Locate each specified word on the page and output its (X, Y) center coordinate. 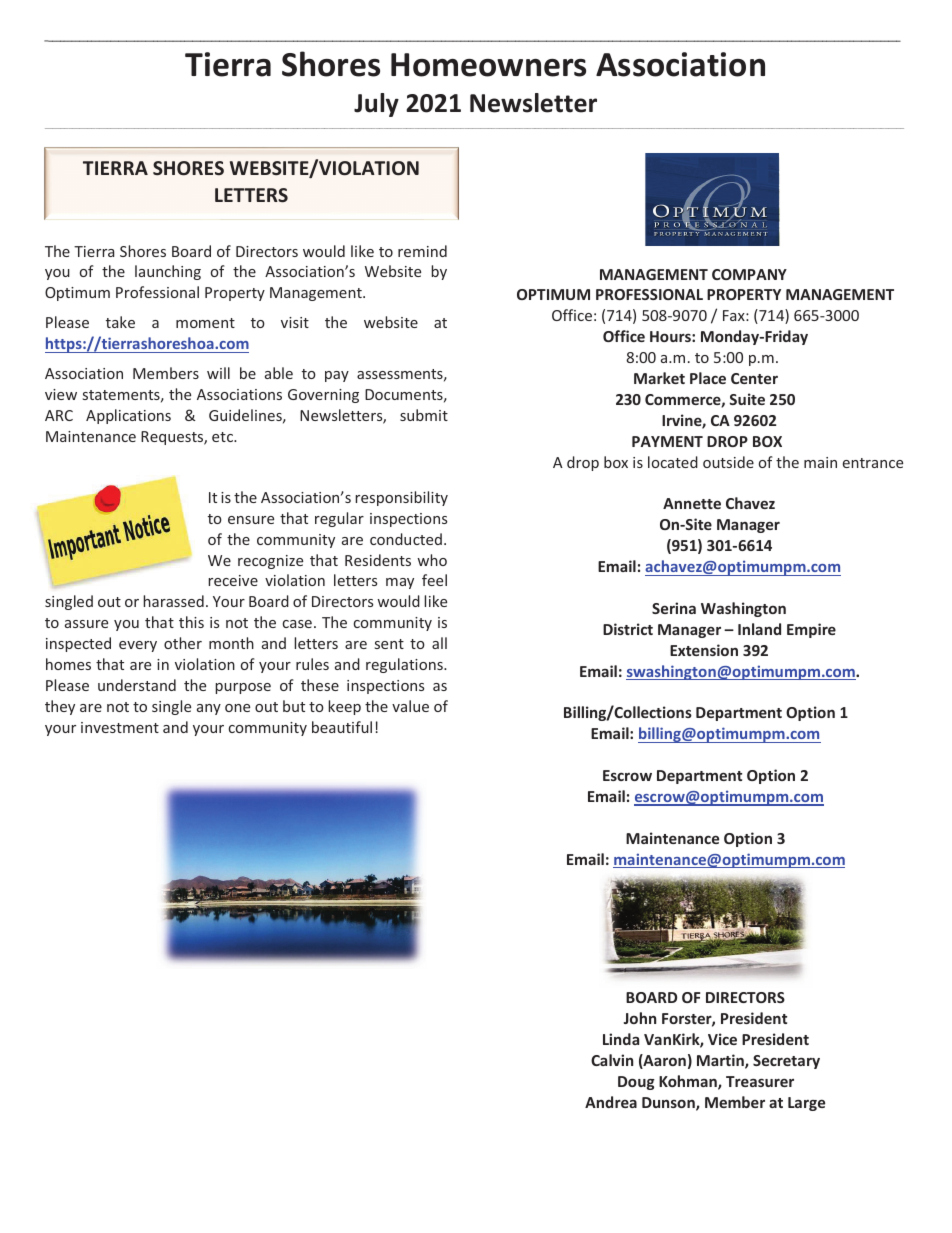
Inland (759, 629)
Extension (704, 650)
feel (434, 580)
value (410, 706)
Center (754, 378)
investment (120, 727)
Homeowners (488, 65)
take (120, 322)
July (376, 105)
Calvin (612, 1060)
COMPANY (749, 274)
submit (424, 415)
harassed (173, 601)
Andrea (611, 1102)
